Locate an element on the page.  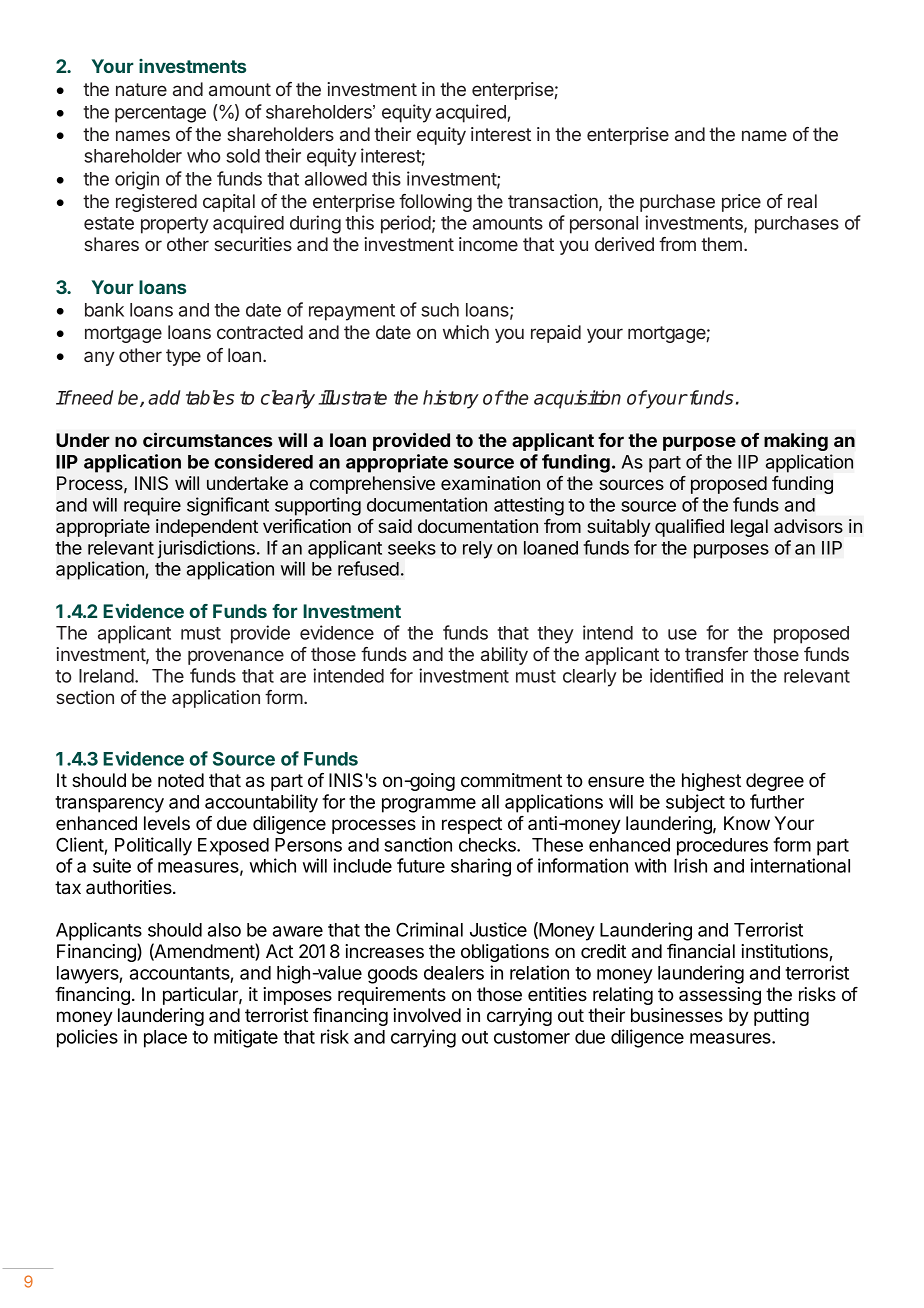
subject is located at coordinates (695, 803).
